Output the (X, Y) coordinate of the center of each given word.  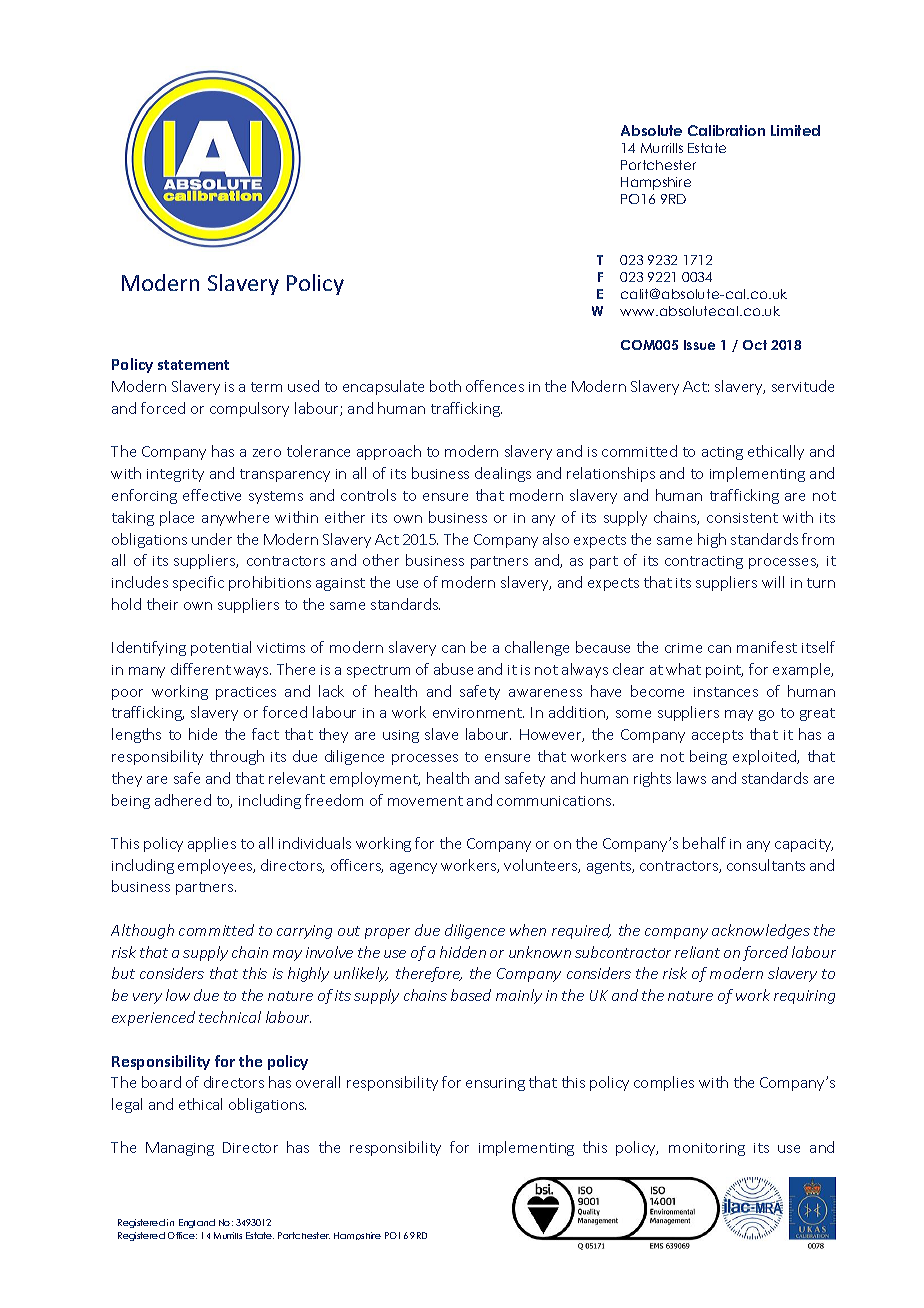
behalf (704, 843)
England (197, 1223)
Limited (795, 130)
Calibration (726, 130)
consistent (742, 518)
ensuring (495, 1084)
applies (212, 844)
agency (413, 868)
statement (193, 365)
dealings (503, 474)
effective (212, 495)
